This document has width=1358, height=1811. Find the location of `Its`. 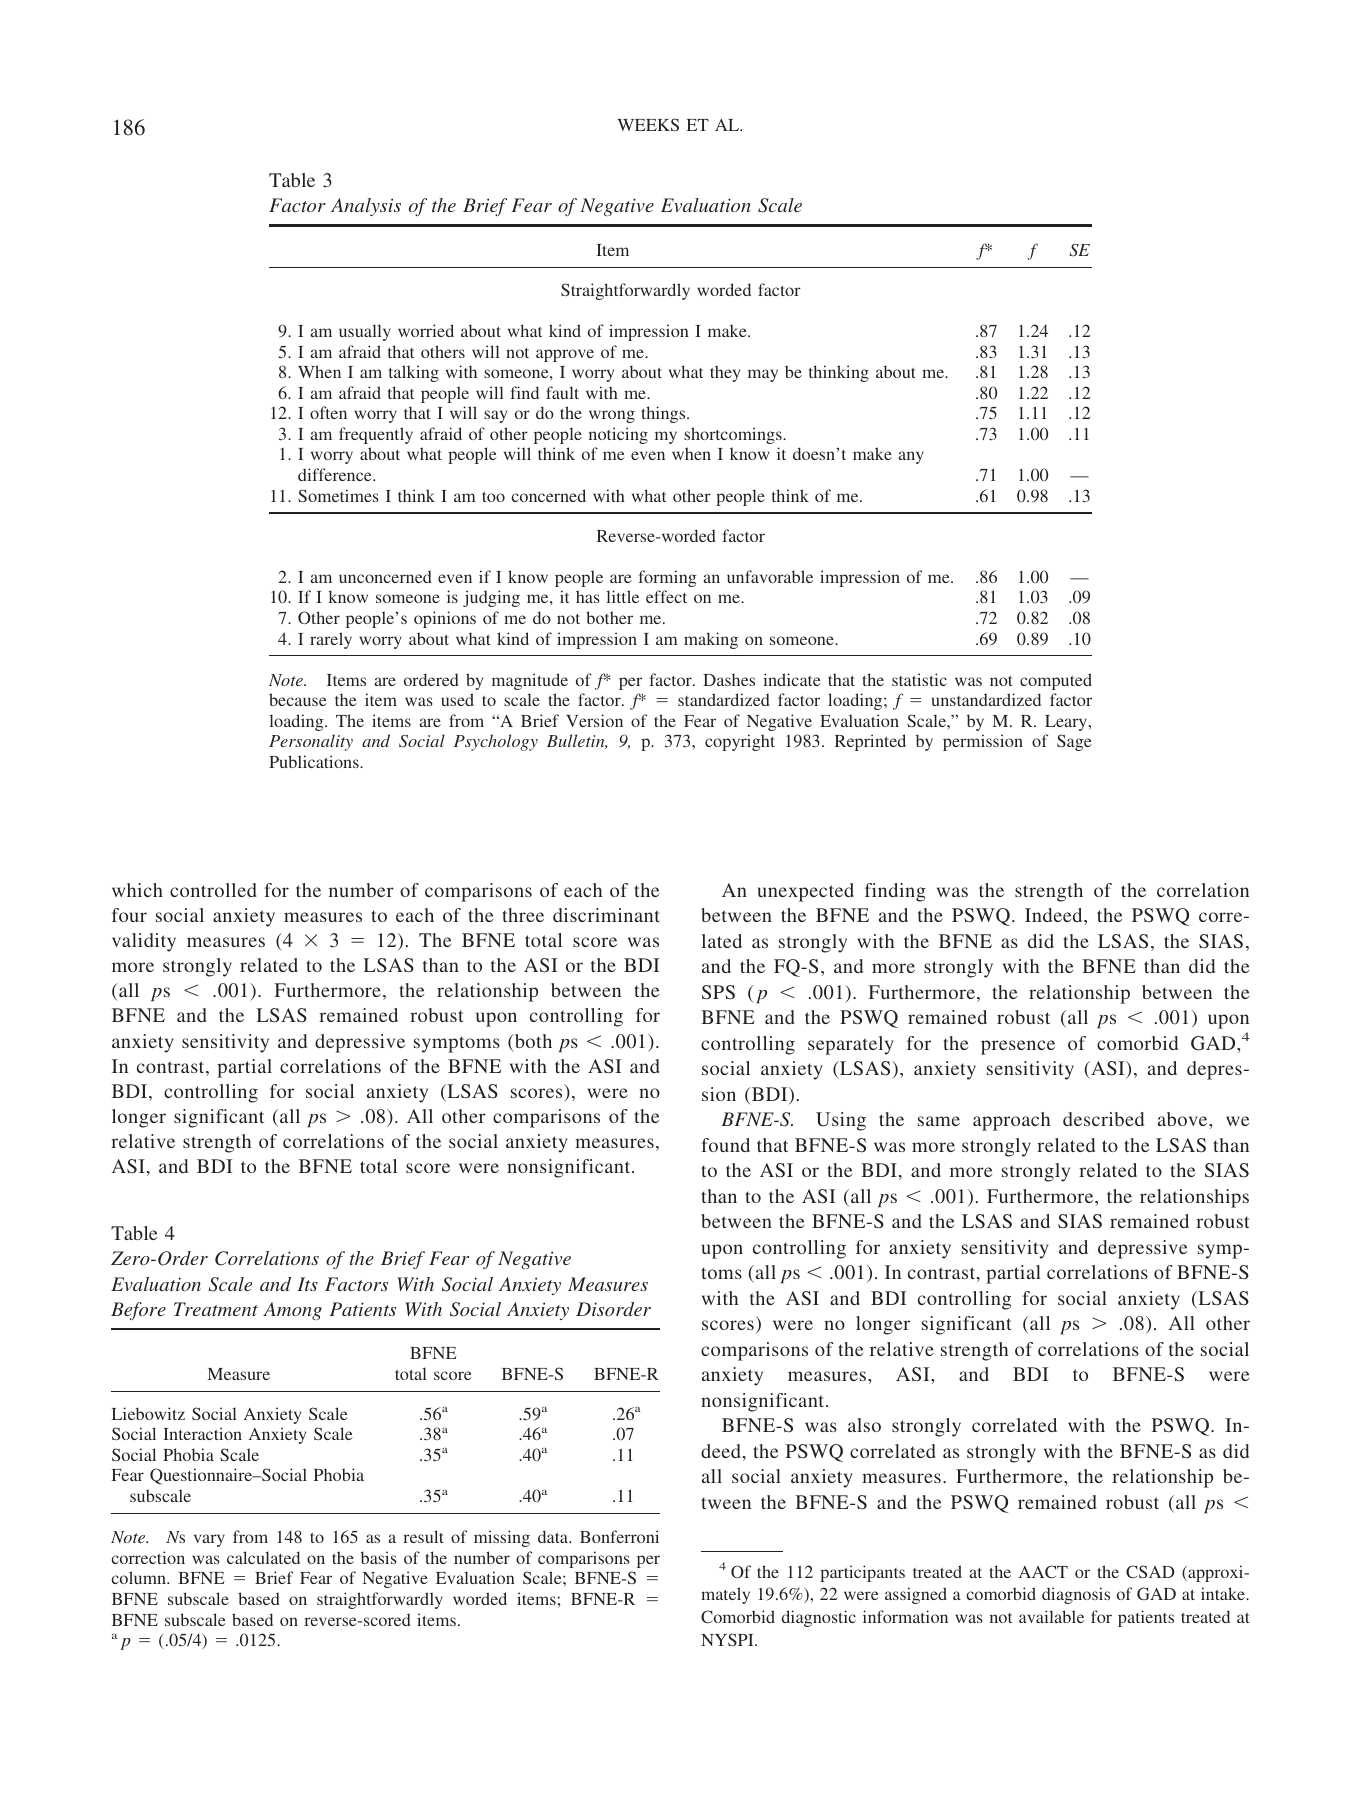

Its is located at coordinates (307, 1284).
